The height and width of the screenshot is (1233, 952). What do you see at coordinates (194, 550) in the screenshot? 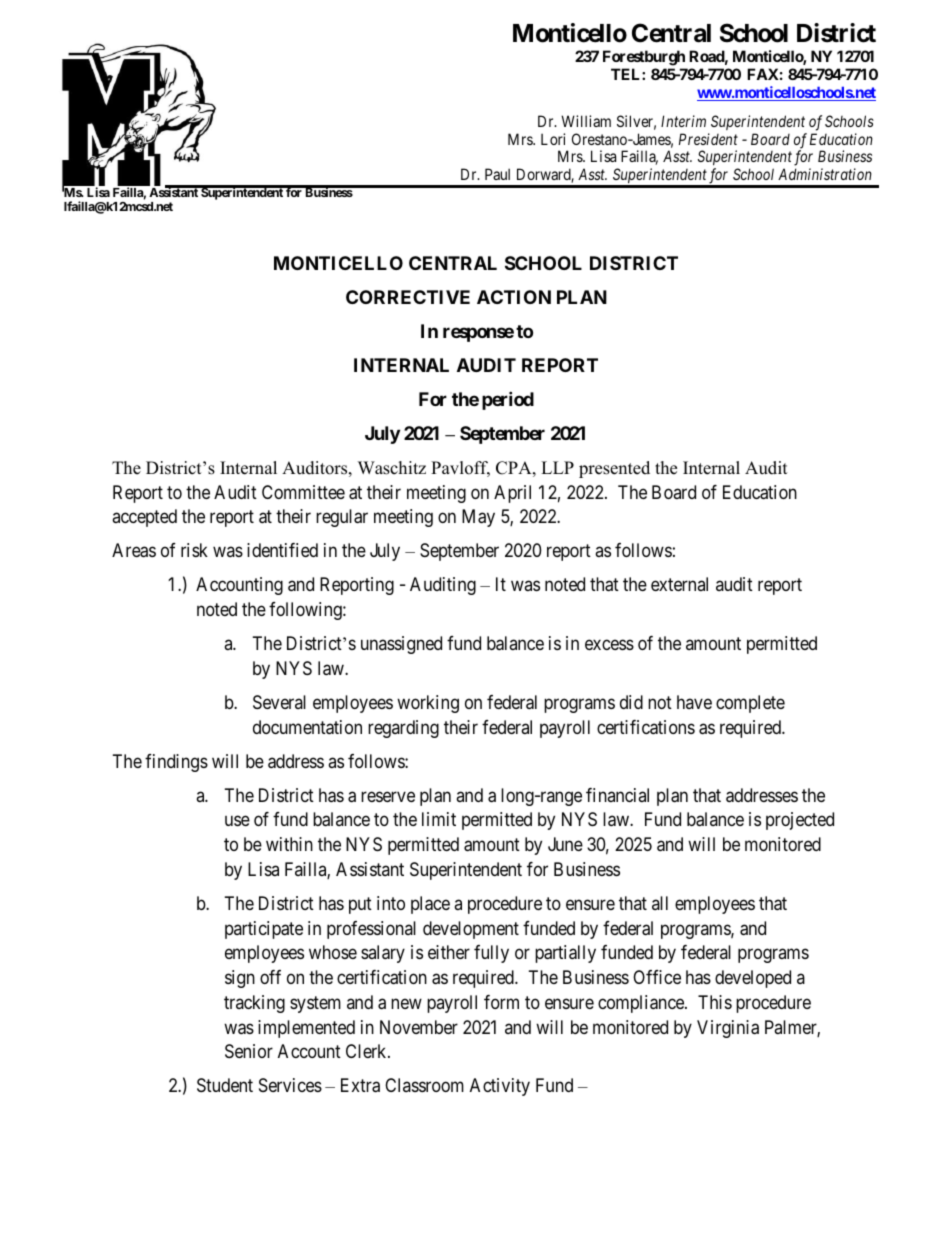
I see `risk` at bounding box center [194, 550].
